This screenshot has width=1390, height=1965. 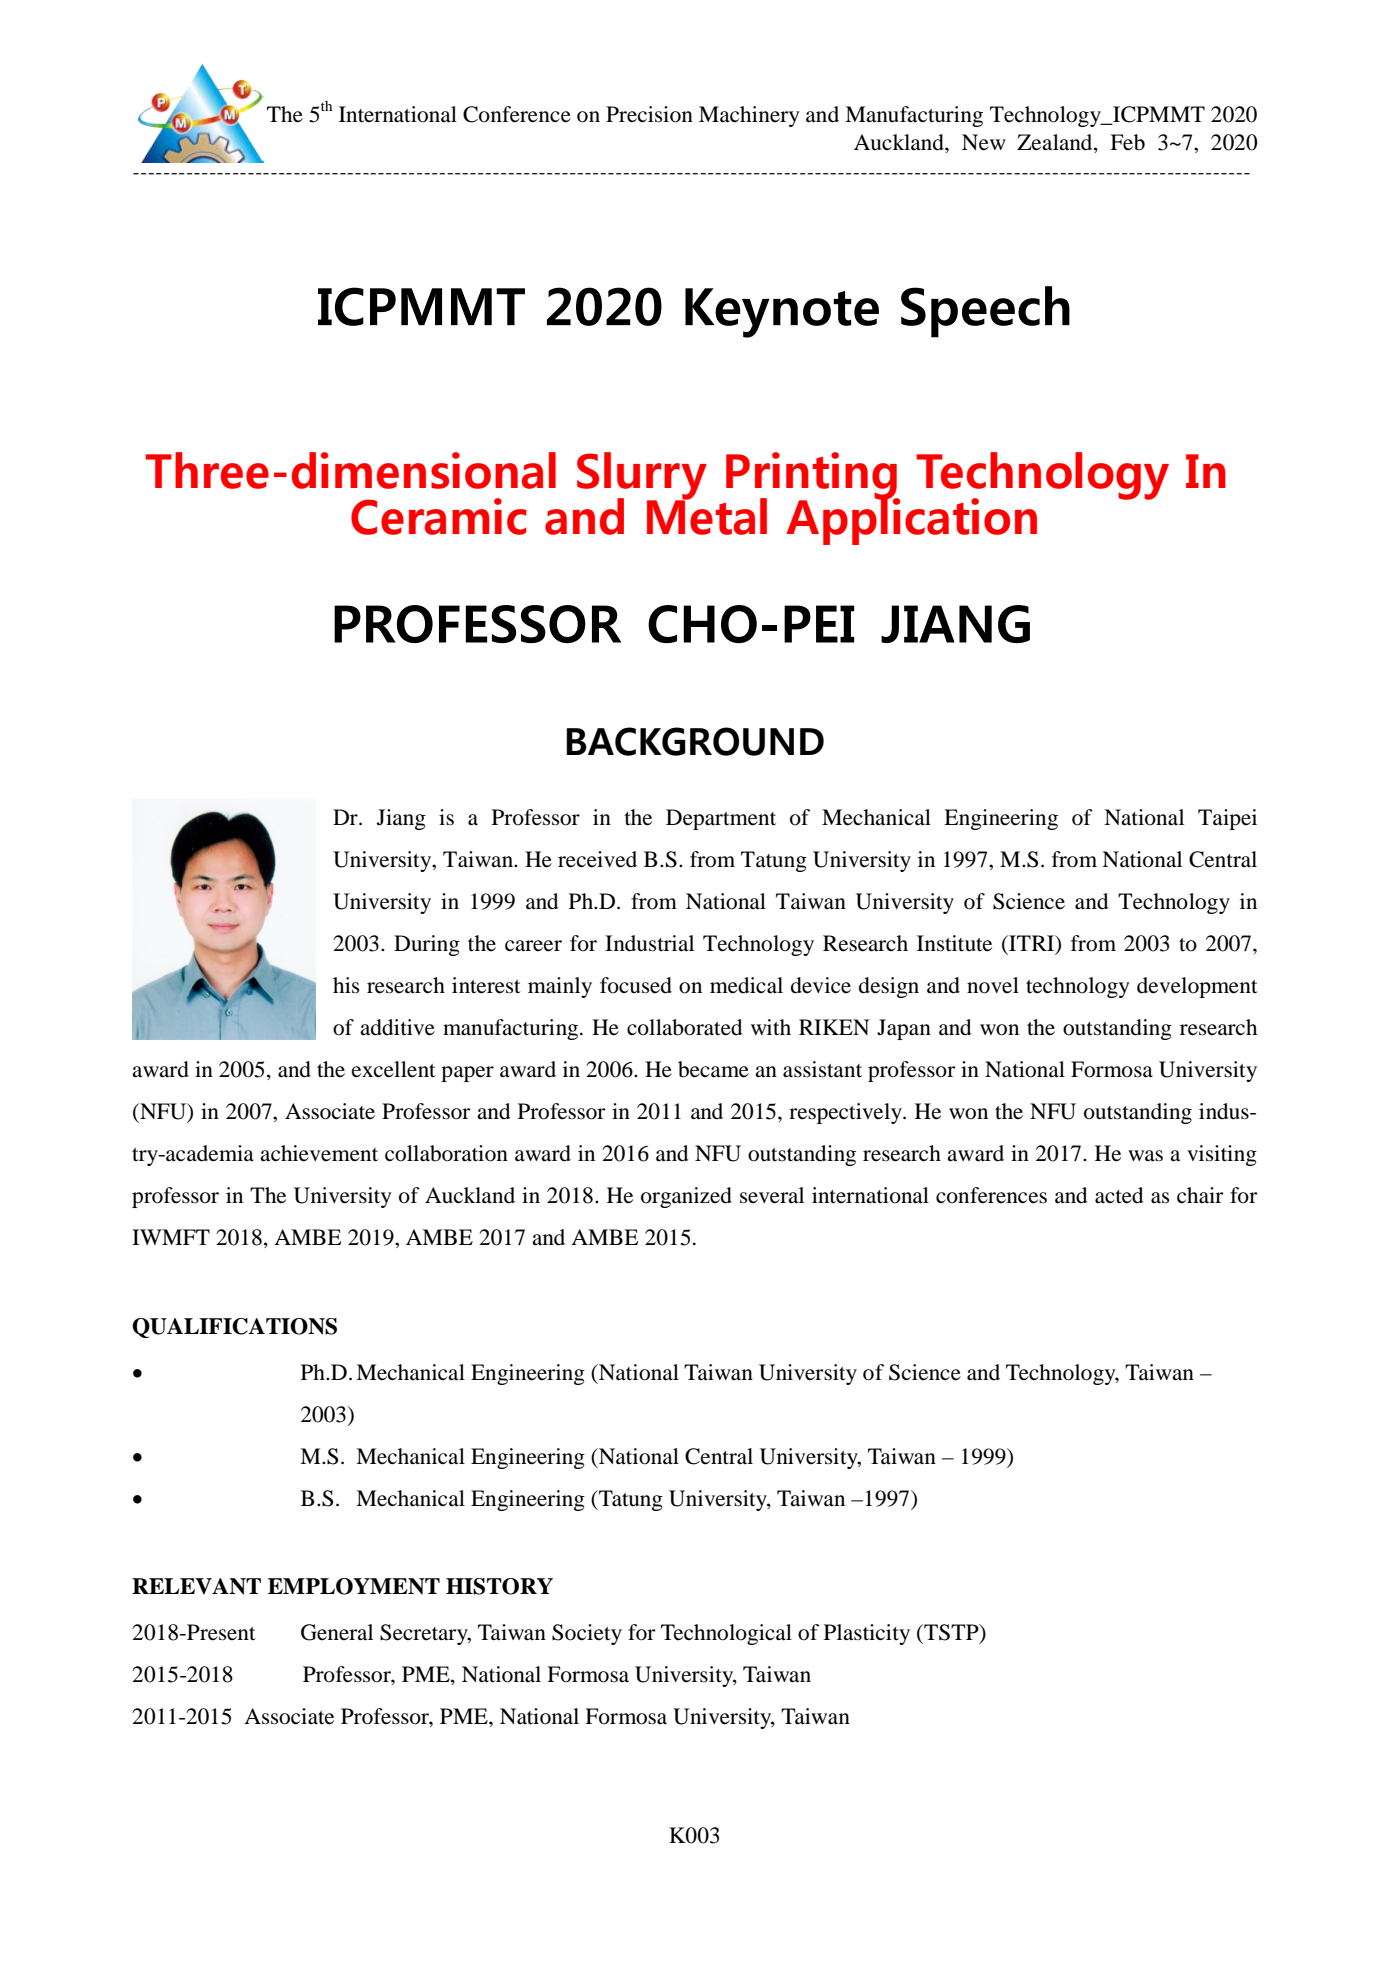 What do you see at coordinates (1227, 819) in the screenshot?
I see `Taipei` at bounding box center [1227, 819].
